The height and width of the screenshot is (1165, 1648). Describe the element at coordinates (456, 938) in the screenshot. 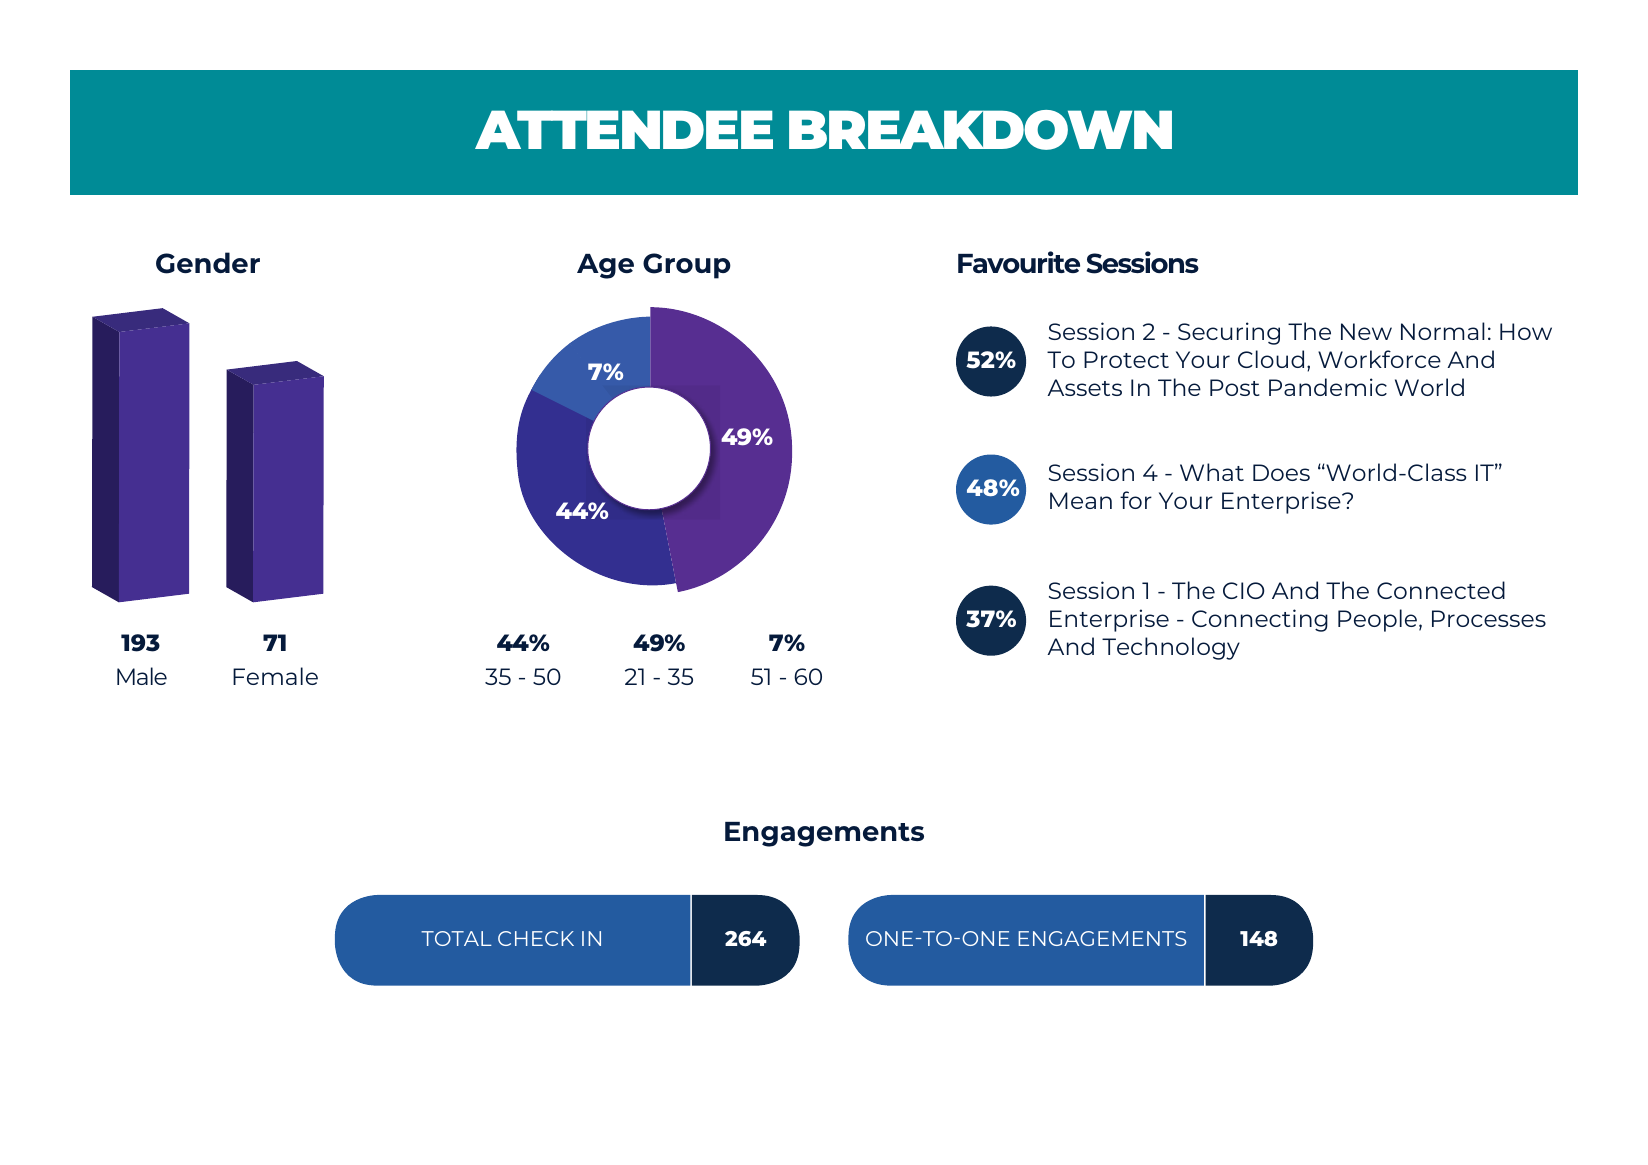

I see `TOTAL` at that location.
